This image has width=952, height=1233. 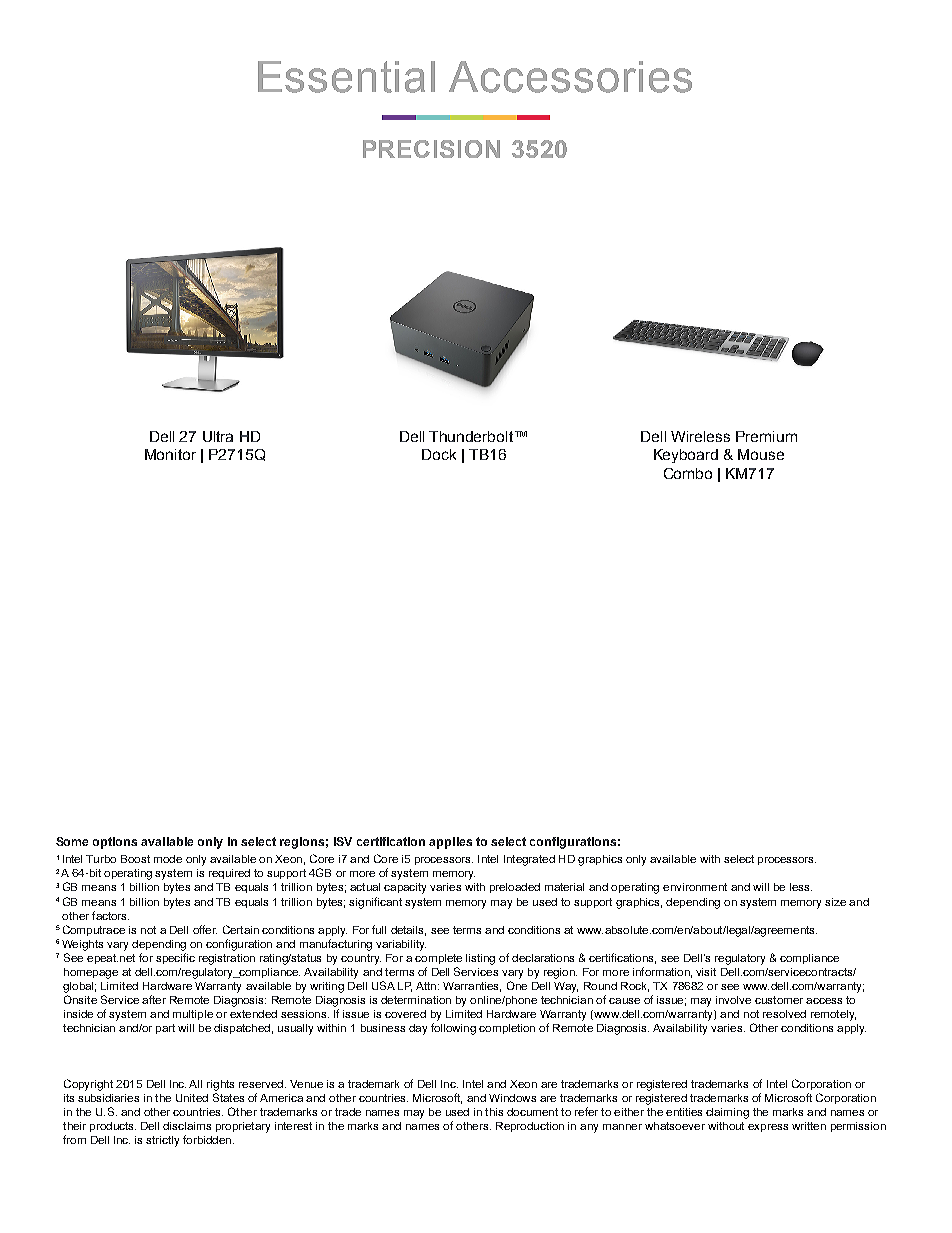 What do you see at coordinates (766, 436) in the image?
I see `Premium` at bounding box center [766, 436].
